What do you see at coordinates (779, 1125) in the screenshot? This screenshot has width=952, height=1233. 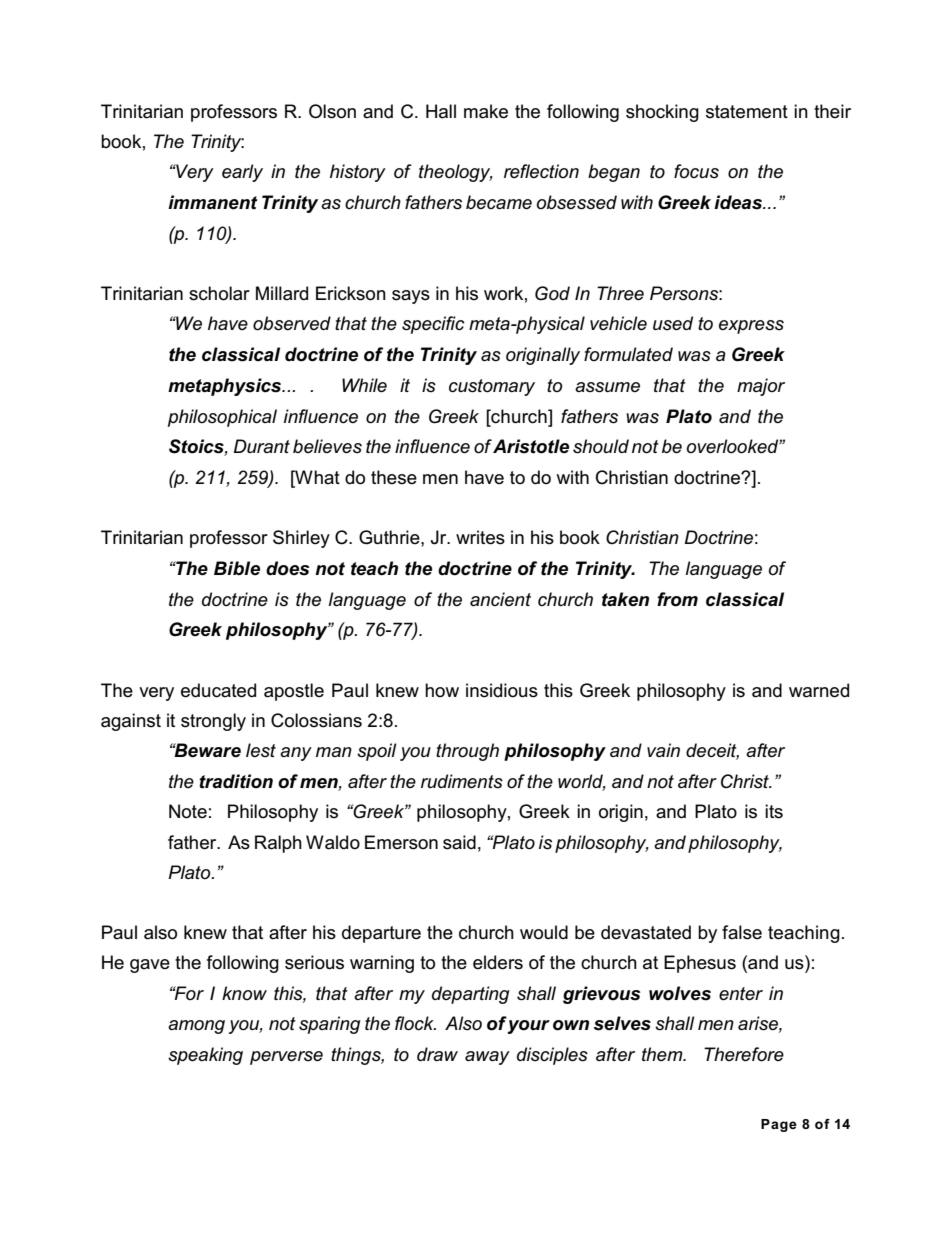 I see `Page` at bounding box center [779, 1125].
